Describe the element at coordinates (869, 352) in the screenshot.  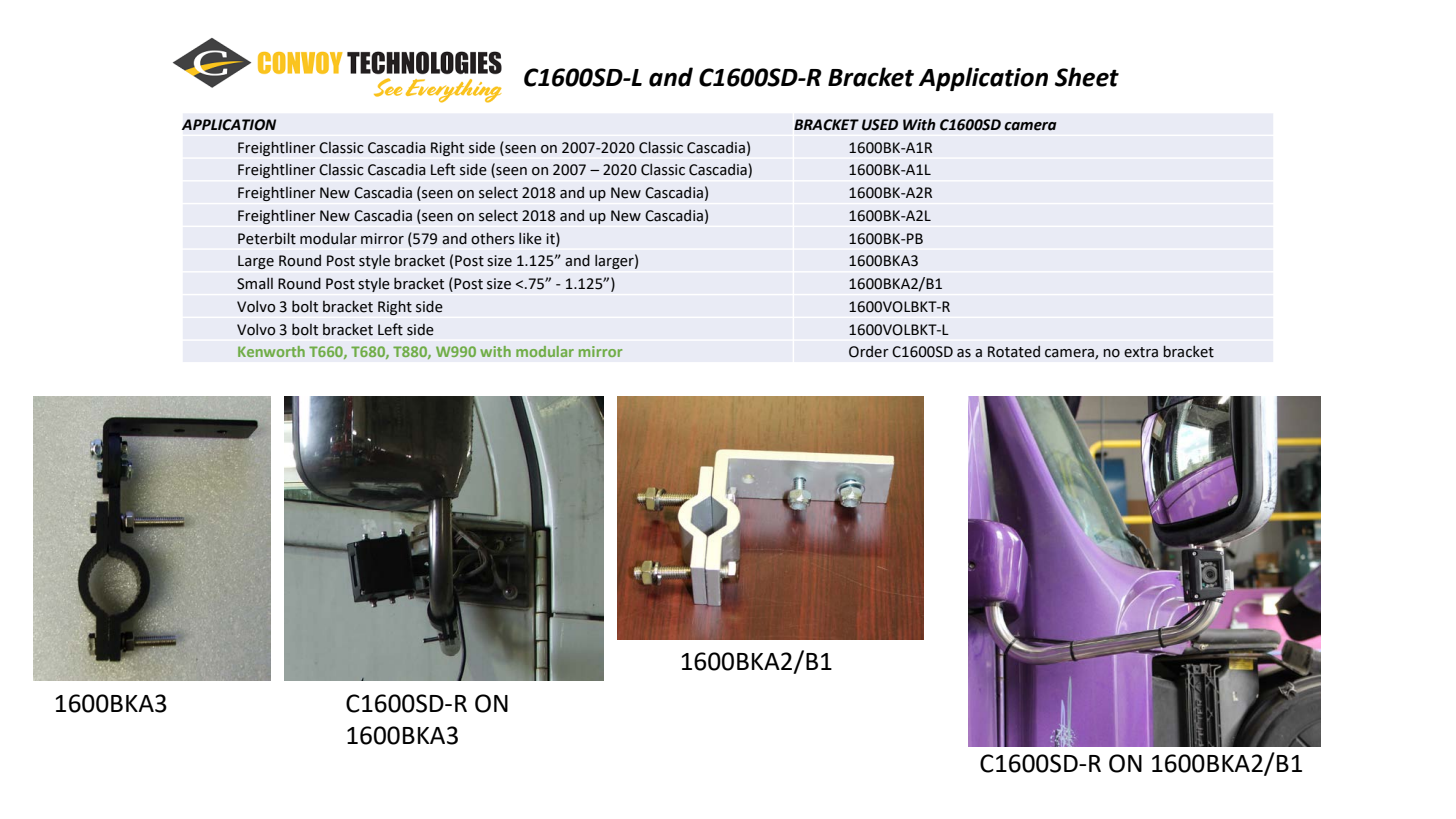
I see `Order` at that location.
